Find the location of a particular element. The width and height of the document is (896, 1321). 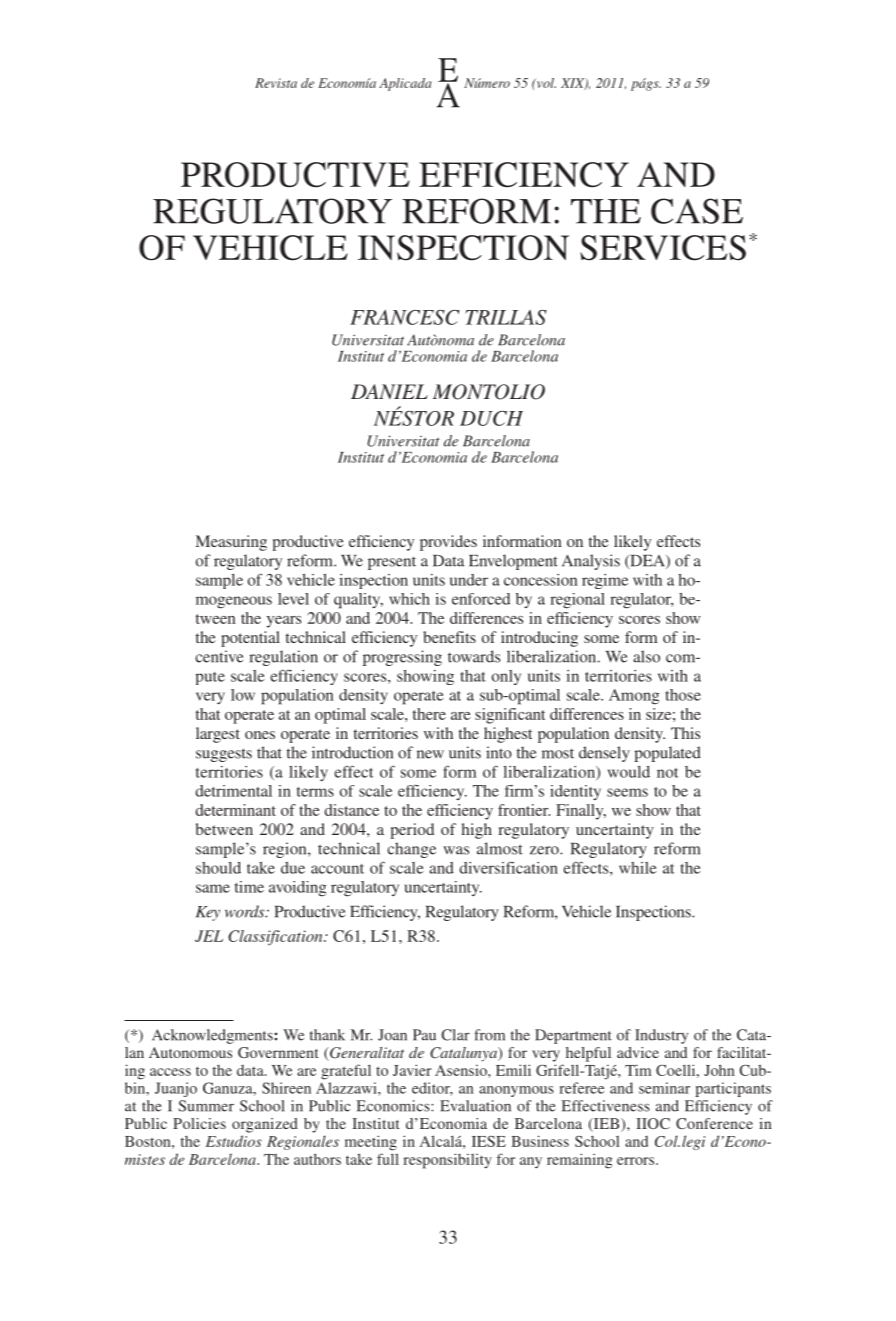

into is located at coordinates (499, 752).
